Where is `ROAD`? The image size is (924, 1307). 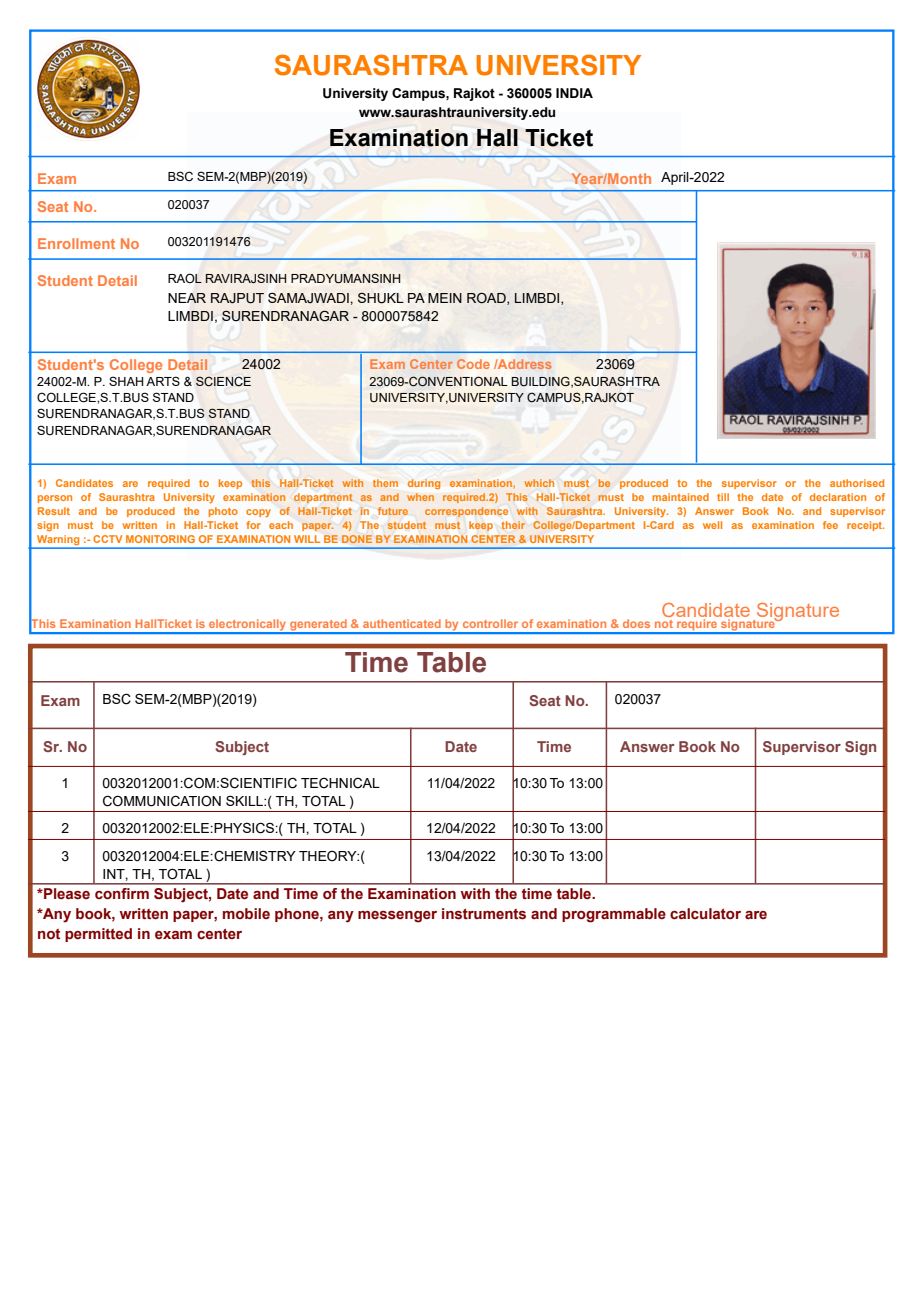 ROAD is located at coordinates (487, 299).
